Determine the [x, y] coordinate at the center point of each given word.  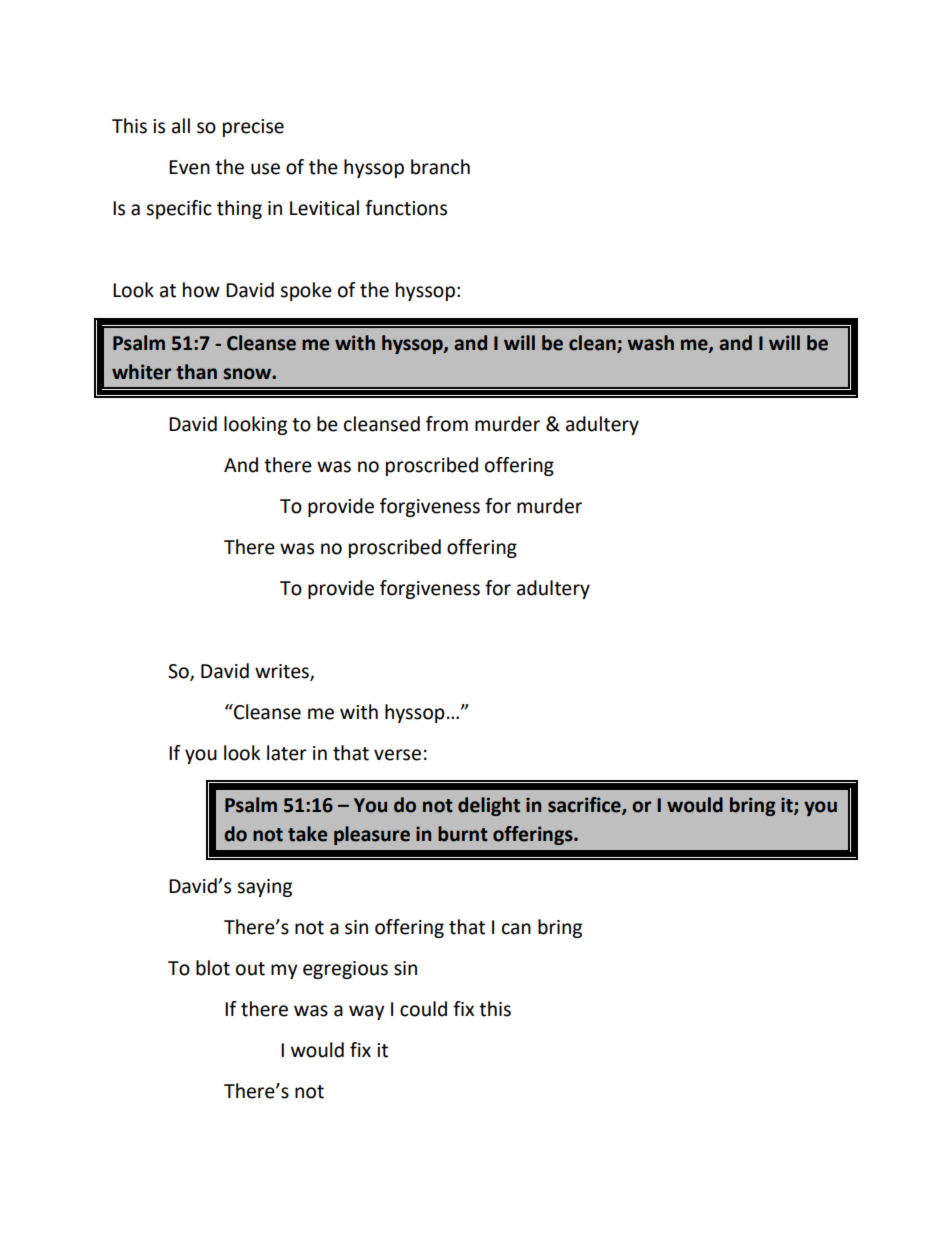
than [196, 372]
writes [283, 672]
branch [440, 167]
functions [406, 208]
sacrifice [585, 806]
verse [397, 755]
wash [650, 343]
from [447, 424]
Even [189, 167]
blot [213, 968]
